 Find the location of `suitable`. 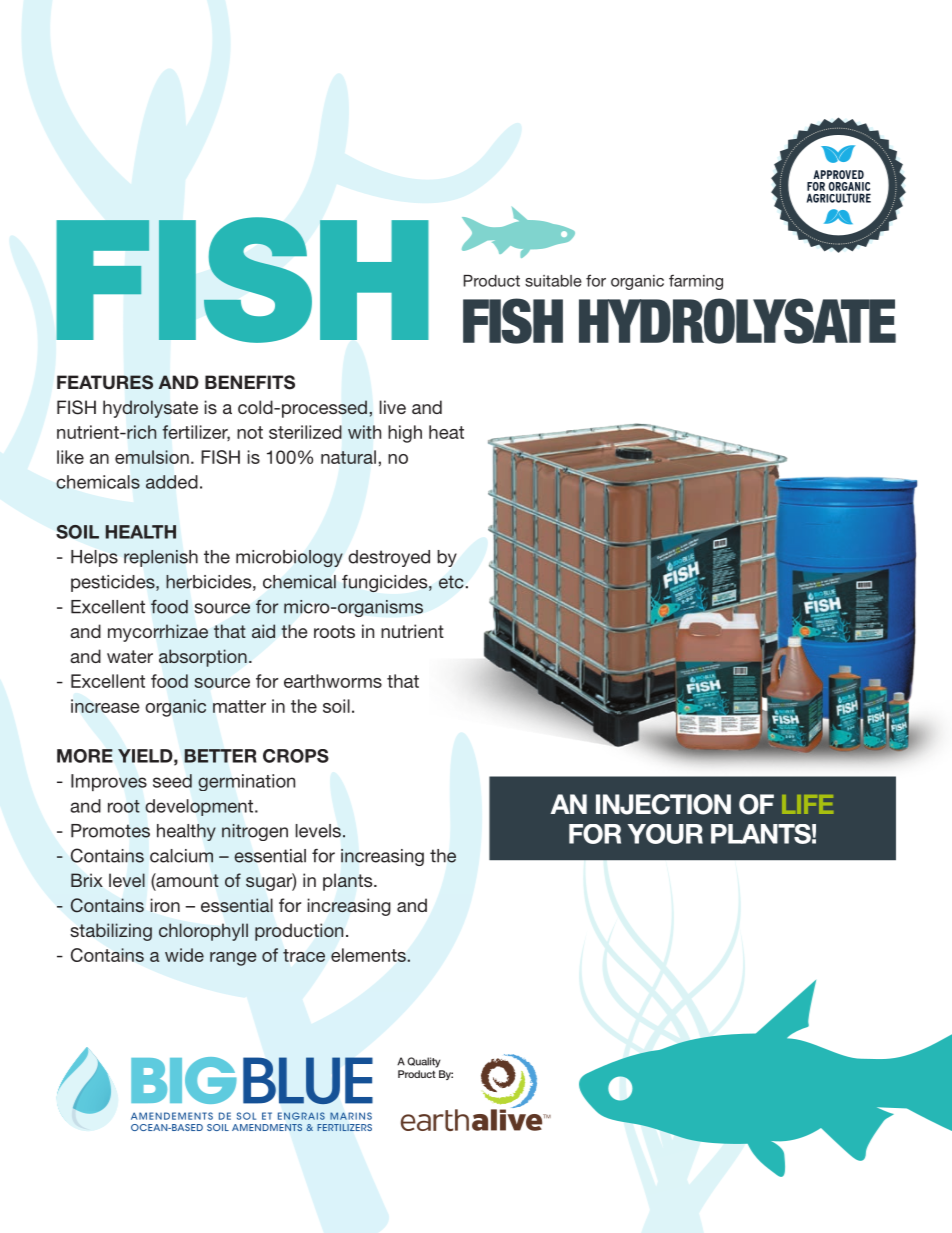

suitable is located at coordinates (553, 281).
